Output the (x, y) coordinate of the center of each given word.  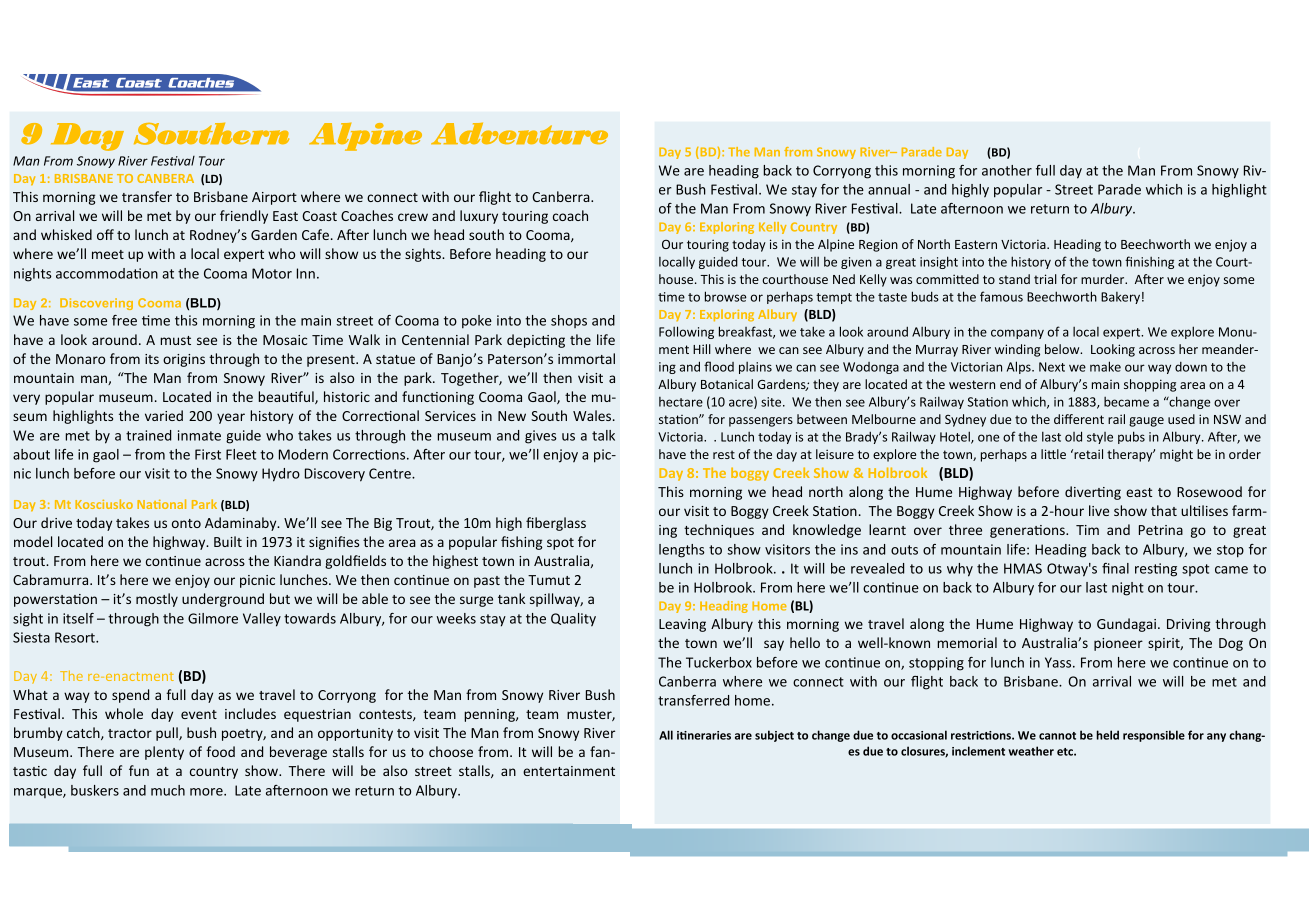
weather (1031, 751)
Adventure (519, 133)
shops (569, 321)
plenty (164, 753)
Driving (1188, 625)
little (1053, 454)
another (1007, 170)
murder (1104, 279)
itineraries (704, 735)
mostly (157, 600)
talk (603, 435)
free (124, 320)
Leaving (682, 625)
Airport (274, 198)
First (208, 454)
